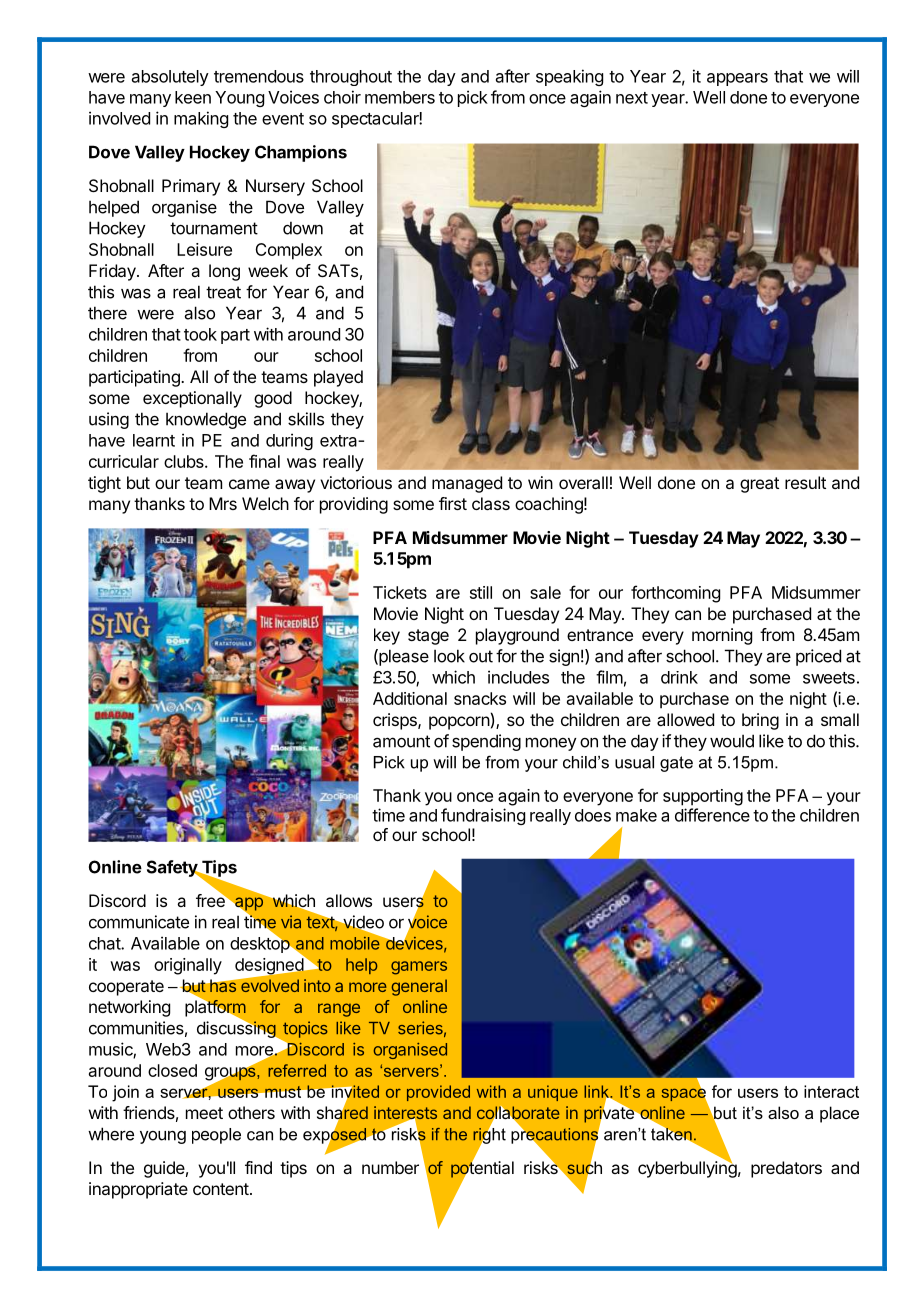  Describe the element at coordinates (449, 656) in the screenshot. I see `look` at that location.
